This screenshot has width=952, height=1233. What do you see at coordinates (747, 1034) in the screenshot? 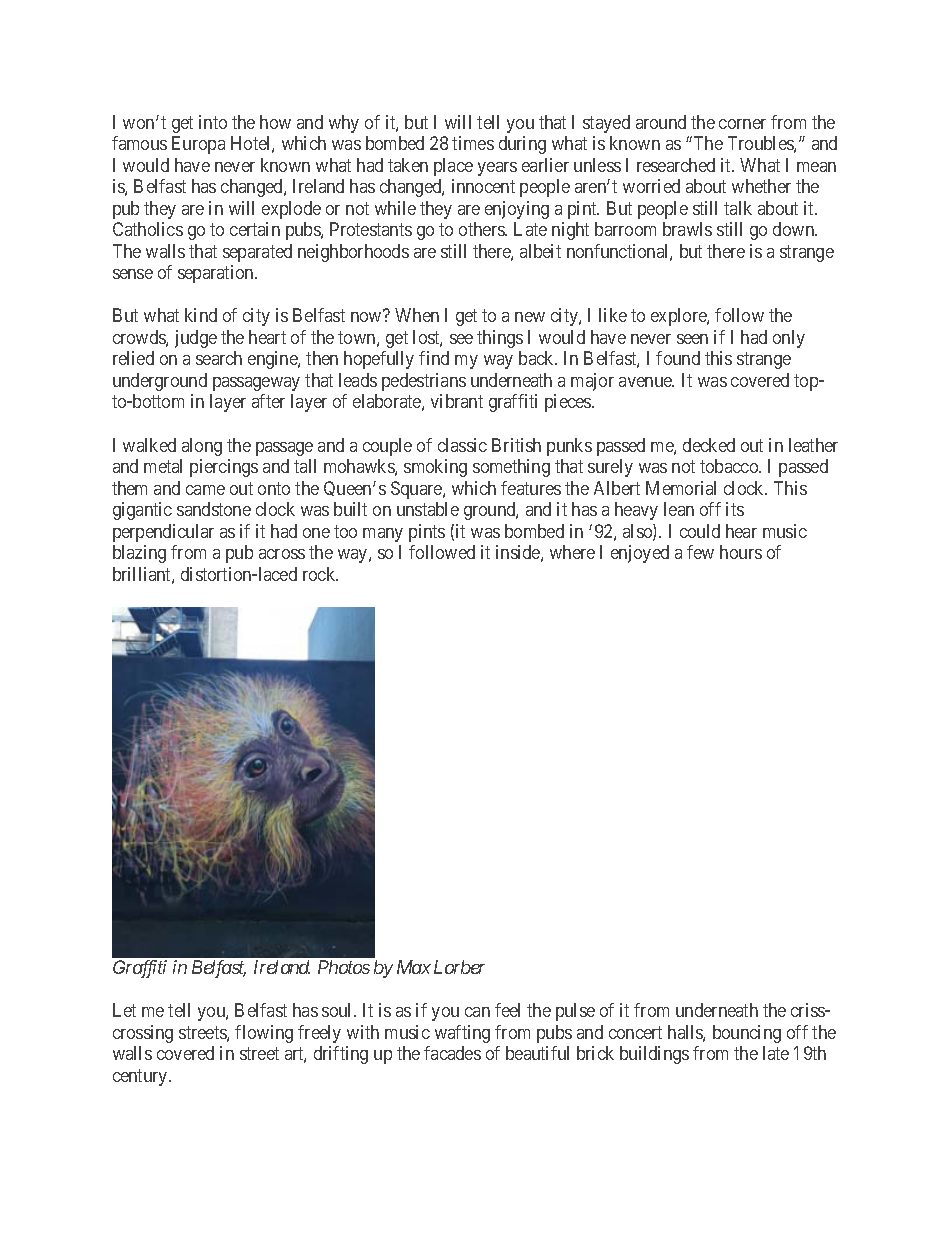
I see `bouncing` at bounding box center [747, 1034].
